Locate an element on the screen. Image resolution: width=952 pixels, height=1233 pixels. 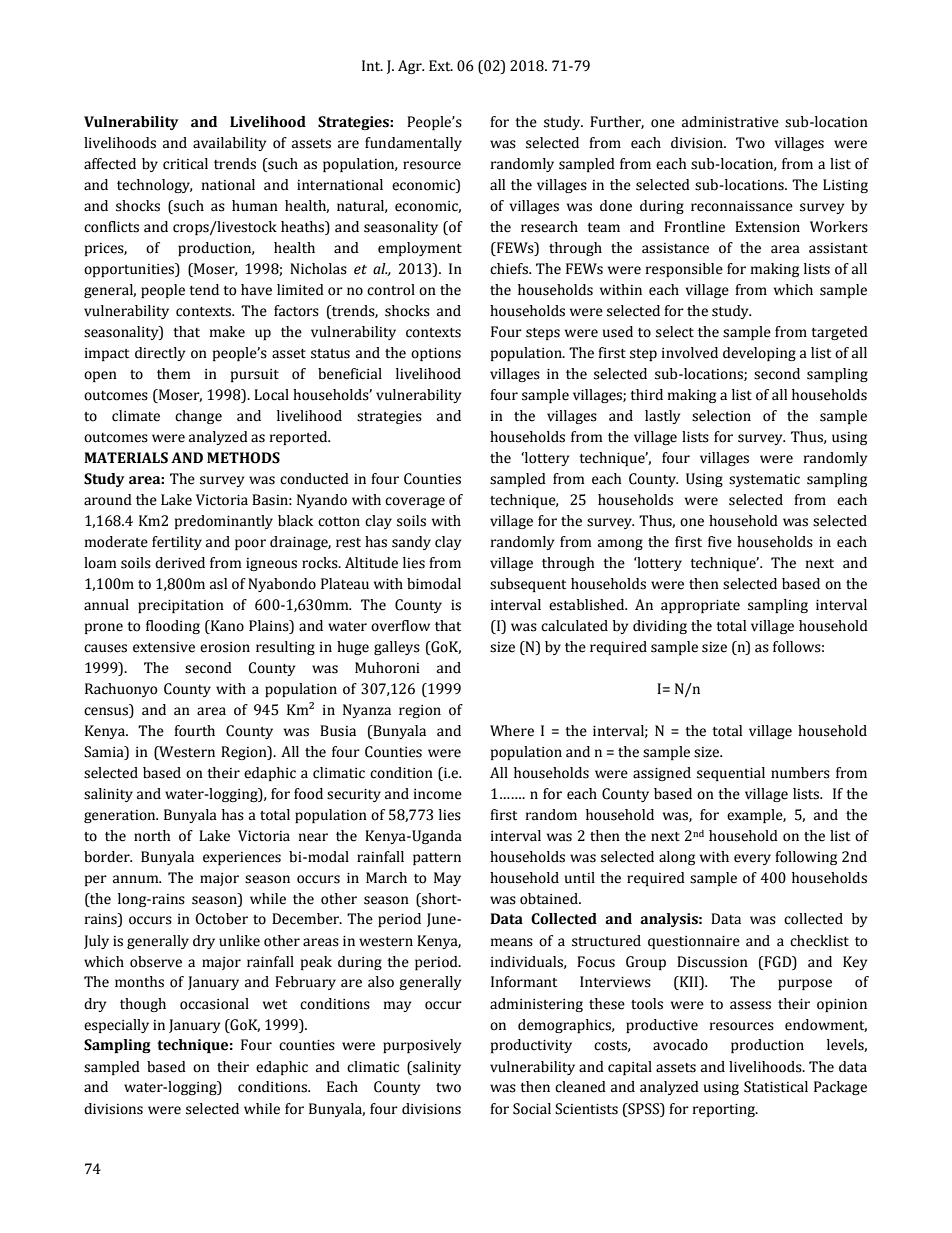
administrative is located at coordinates (730, 122).
